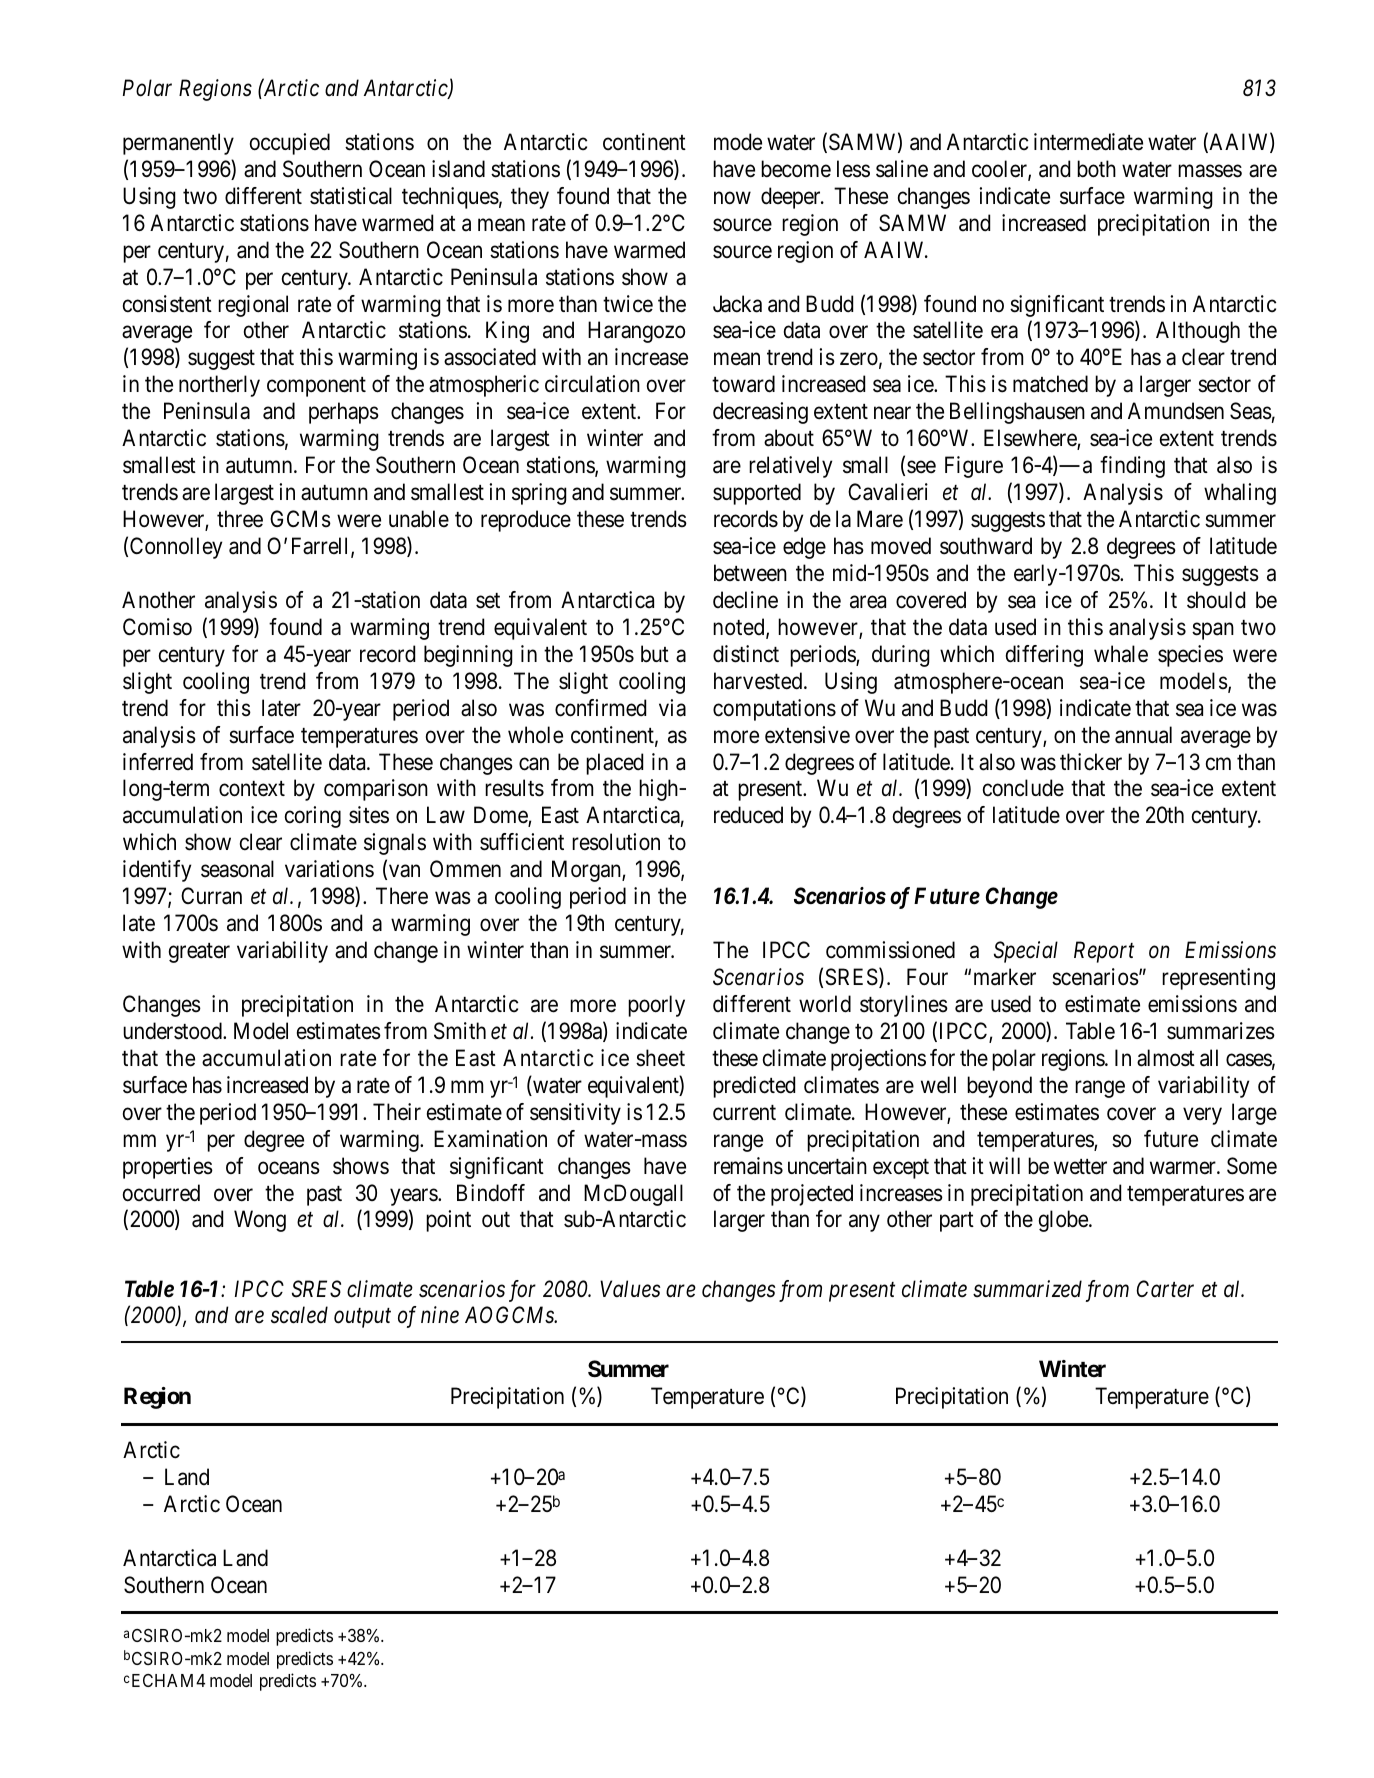 The width and height of the screenshot is (1374, 1778). I want to click on Values, so click(630, 1289).
